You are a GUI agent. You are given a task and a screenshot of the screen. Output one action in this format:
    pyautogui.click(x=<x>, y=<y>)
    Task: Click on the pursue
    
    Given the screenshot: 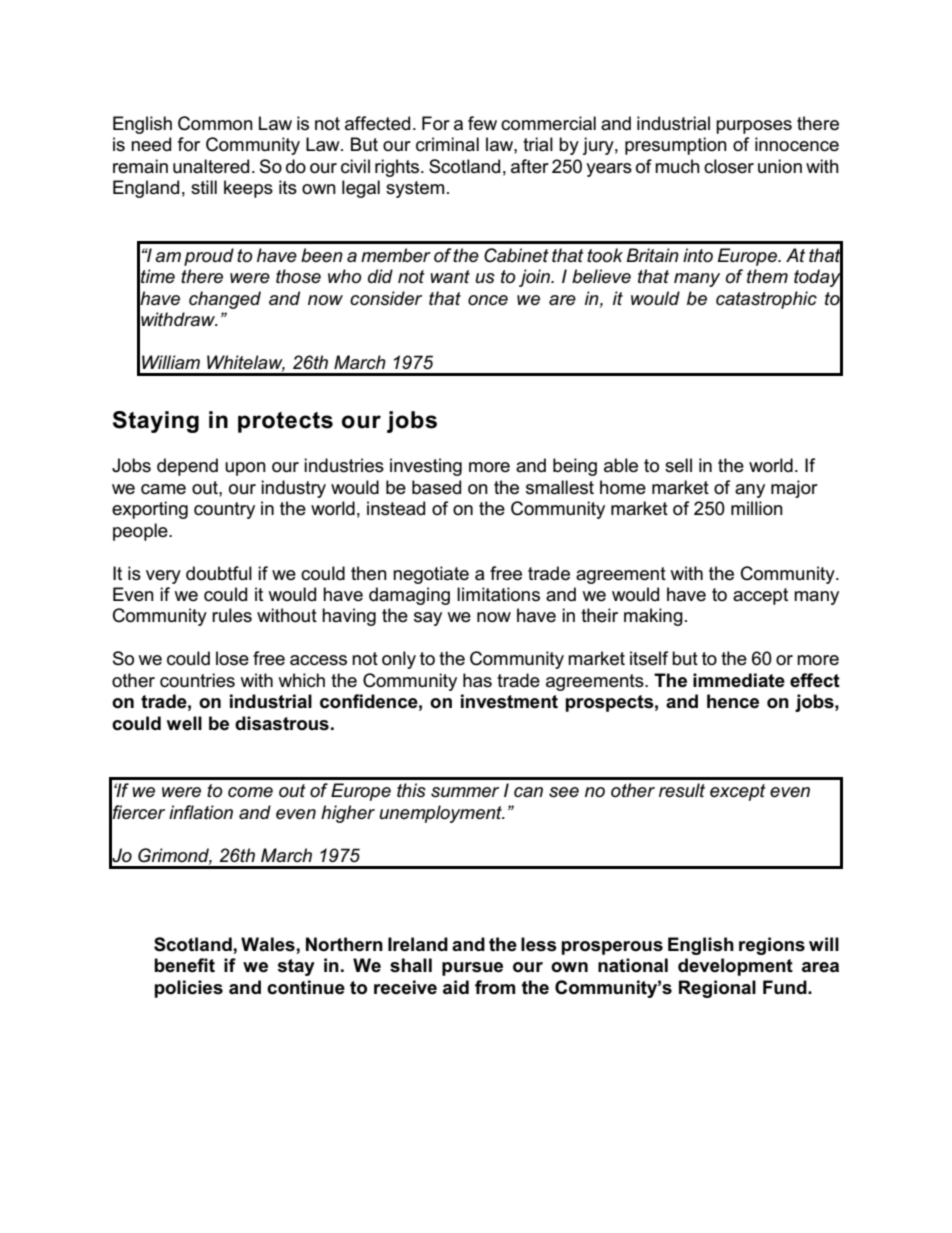 What is the action you would take?
    pyautogui.click(x=472, y=969)
